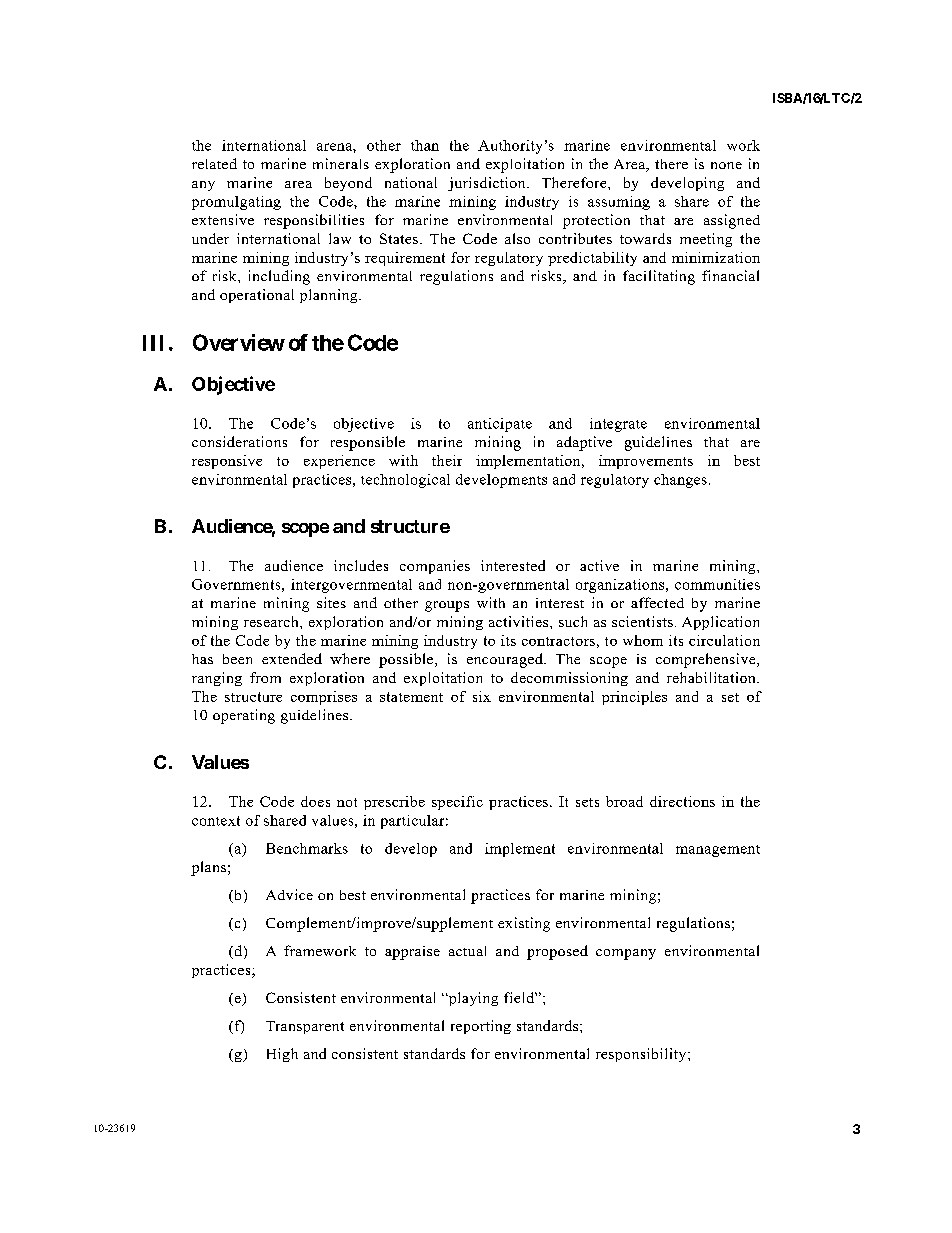  Describe the element at coordinates (618, 425) in the screenshot. I see `integrate` at that location.
